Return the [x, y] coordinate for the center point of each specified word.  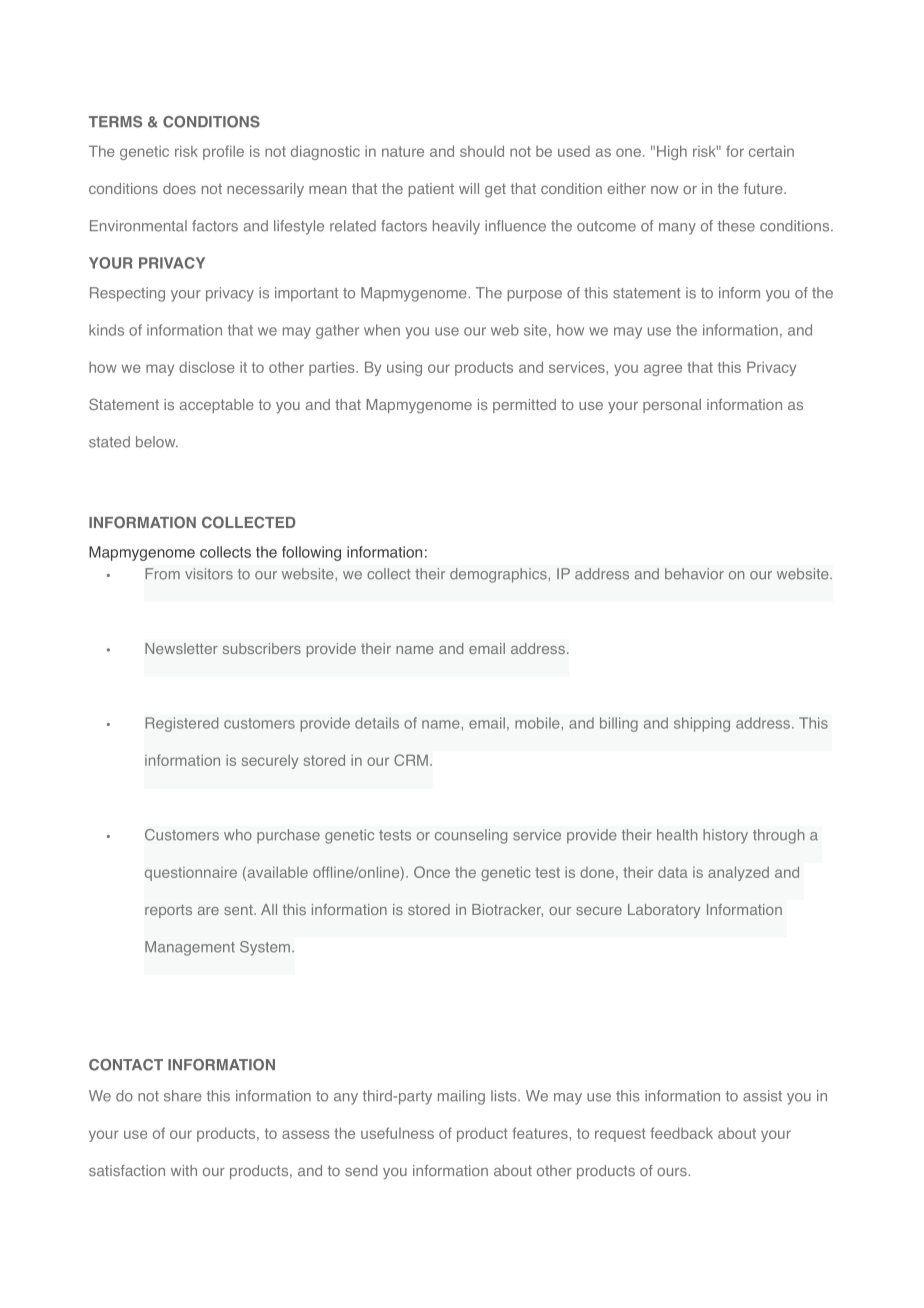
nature [403, 151]
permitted [524, 406]
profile [223, 152]
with [184, 1170]
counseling [471, 836]
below [157, 442]
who [238, 835]
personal [672, 406]
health [677, 835]
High [672, 152]
